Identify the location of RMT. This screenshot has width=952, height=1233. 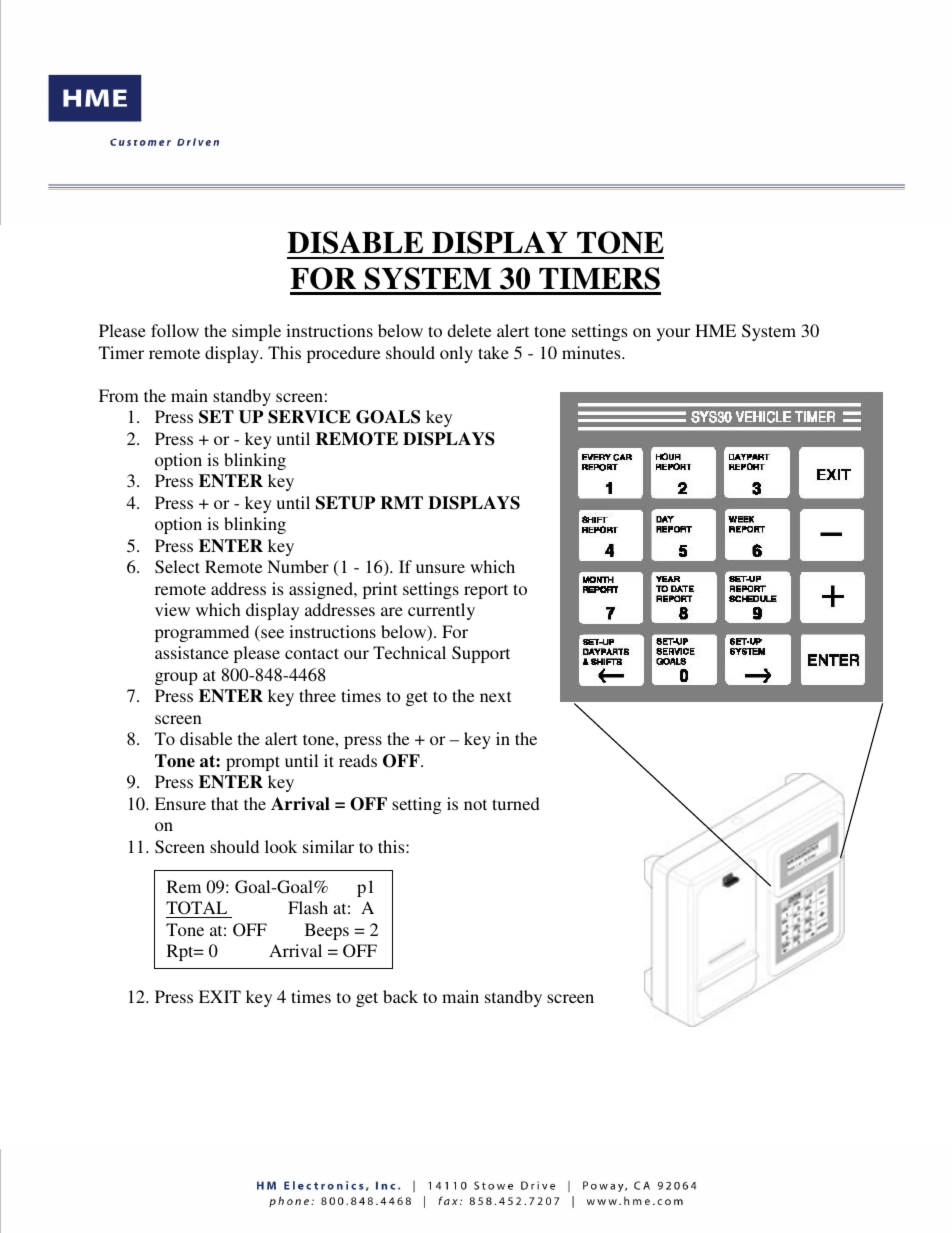
(401, 502).
